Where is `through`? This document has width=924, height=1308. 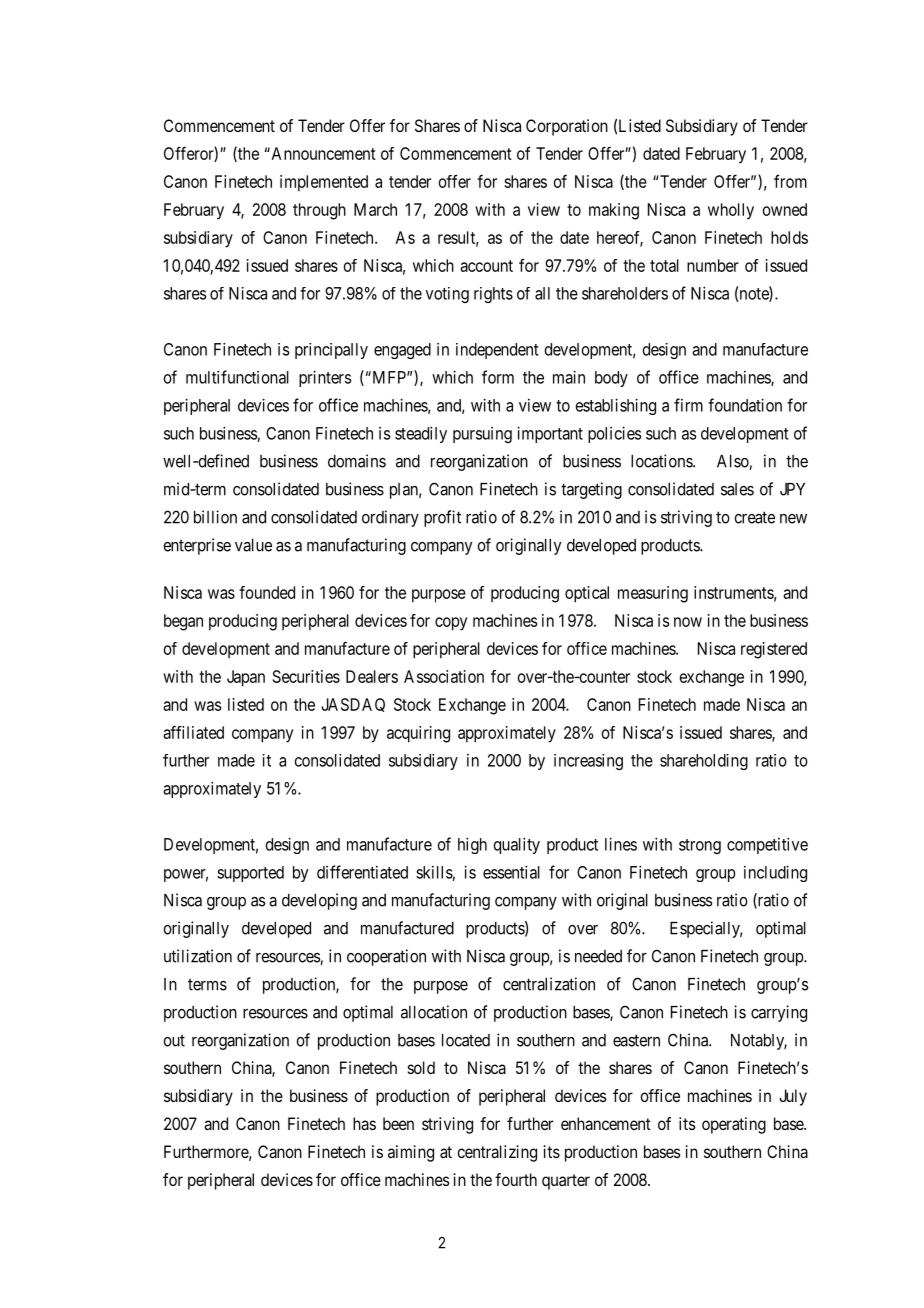 through is located at coordinates (319, 211).
